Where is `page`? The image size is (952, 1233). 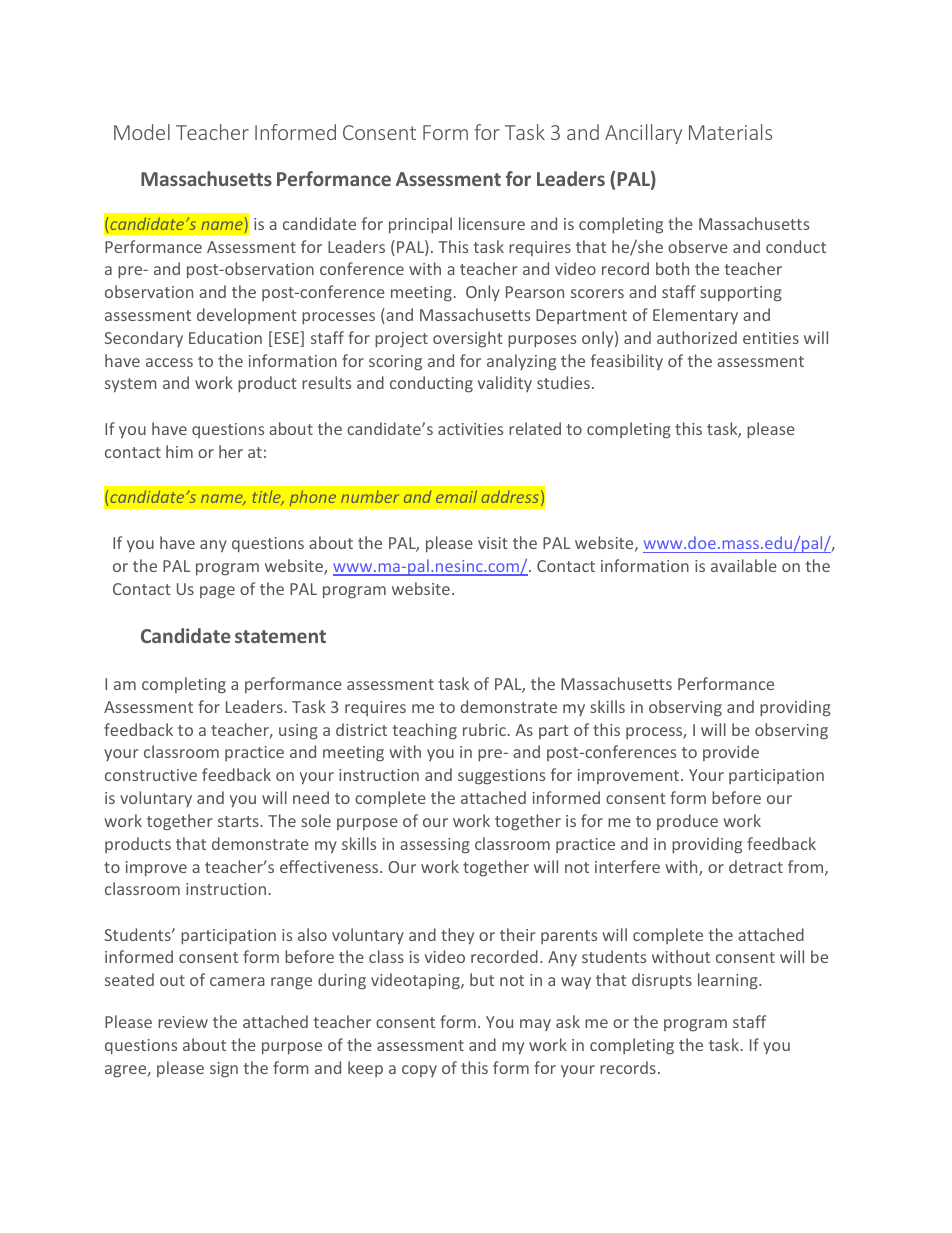
page is located at coordinates (217, 592).
